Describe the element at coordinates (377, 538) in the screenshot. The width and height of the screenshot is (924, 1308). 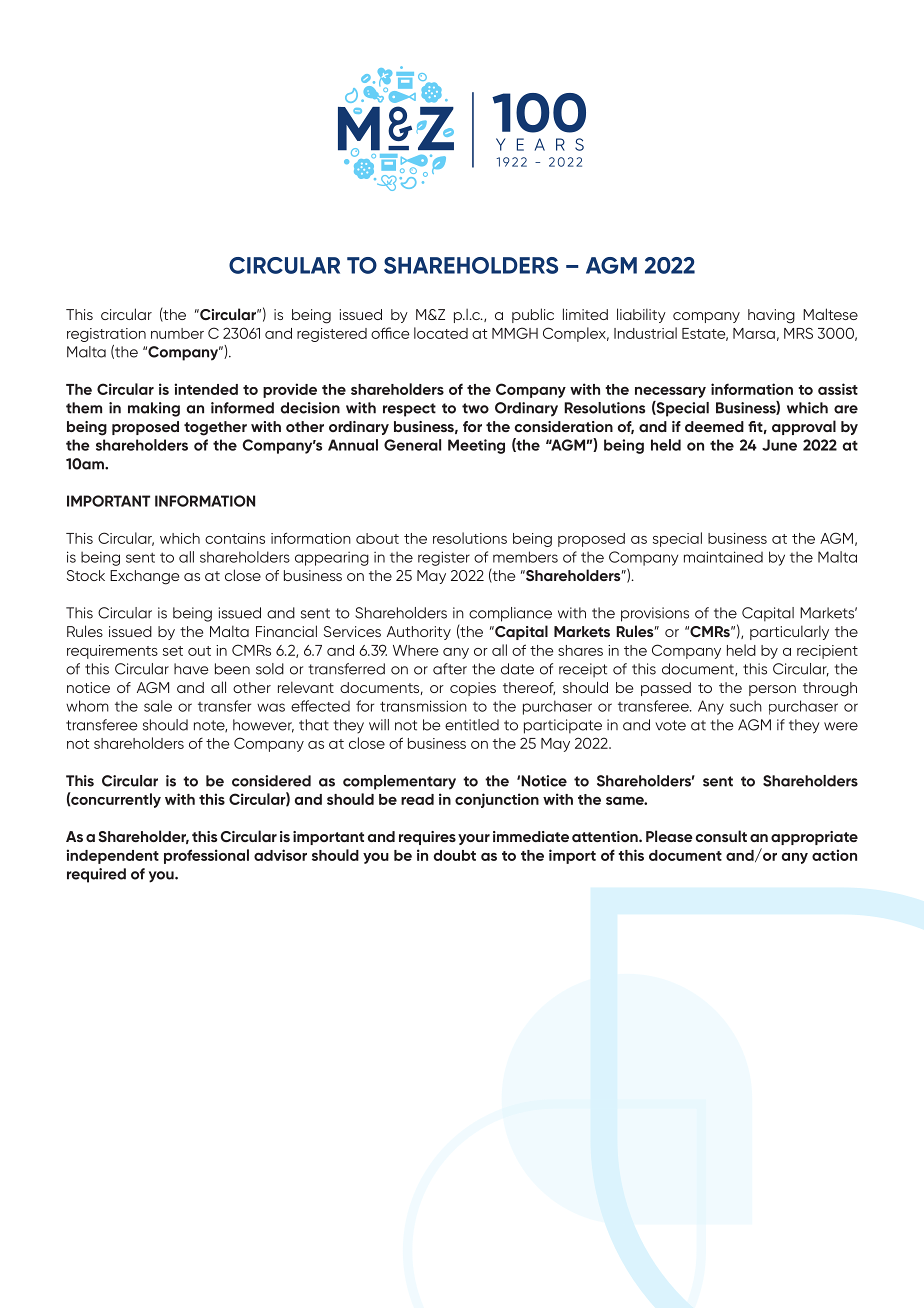
I see `about` at that location.
